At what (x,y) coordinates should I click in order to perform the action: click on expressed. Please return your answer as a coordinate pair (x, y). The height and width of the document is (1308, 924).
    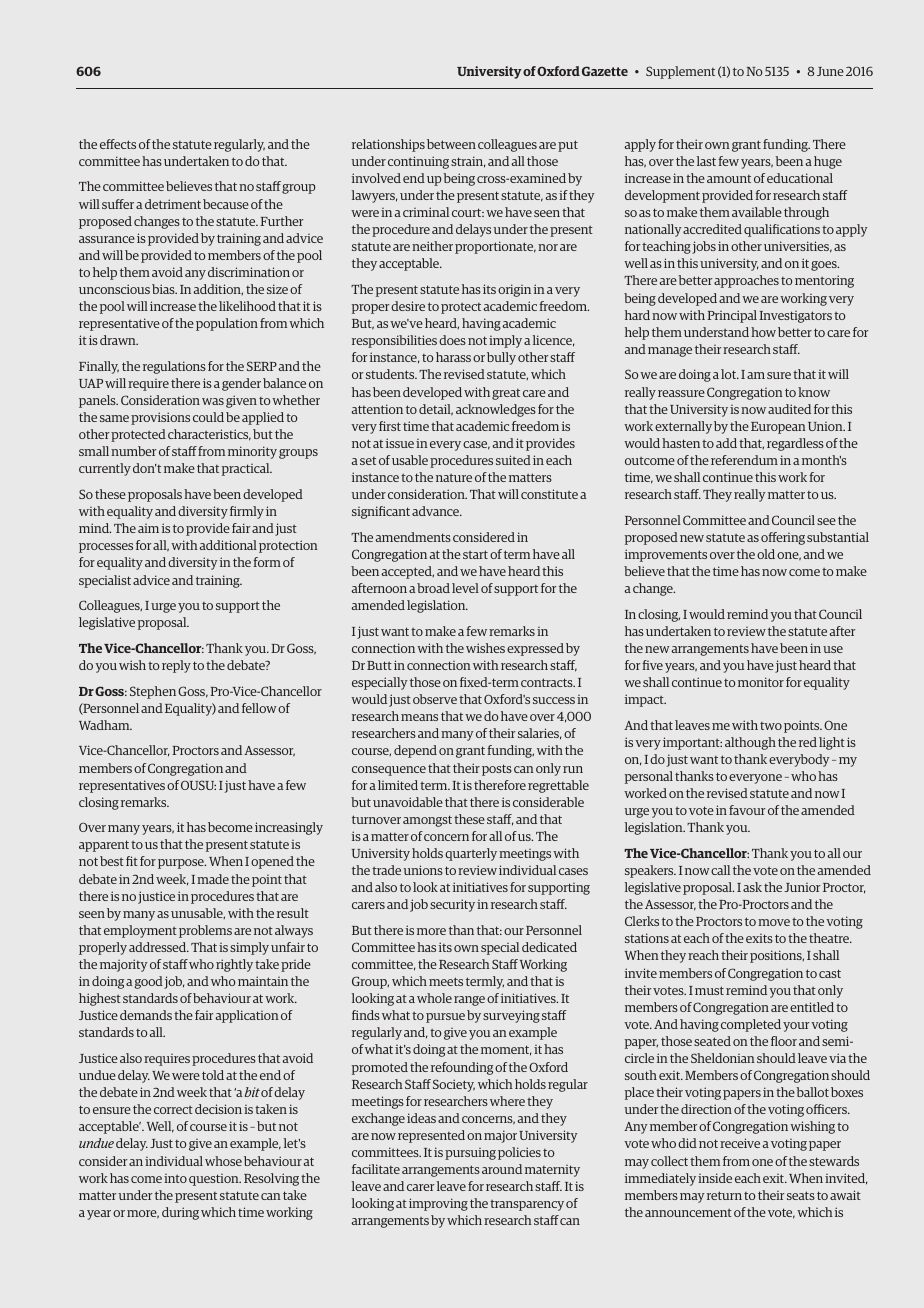
    Looking at the image, I should click on (535, 649).
